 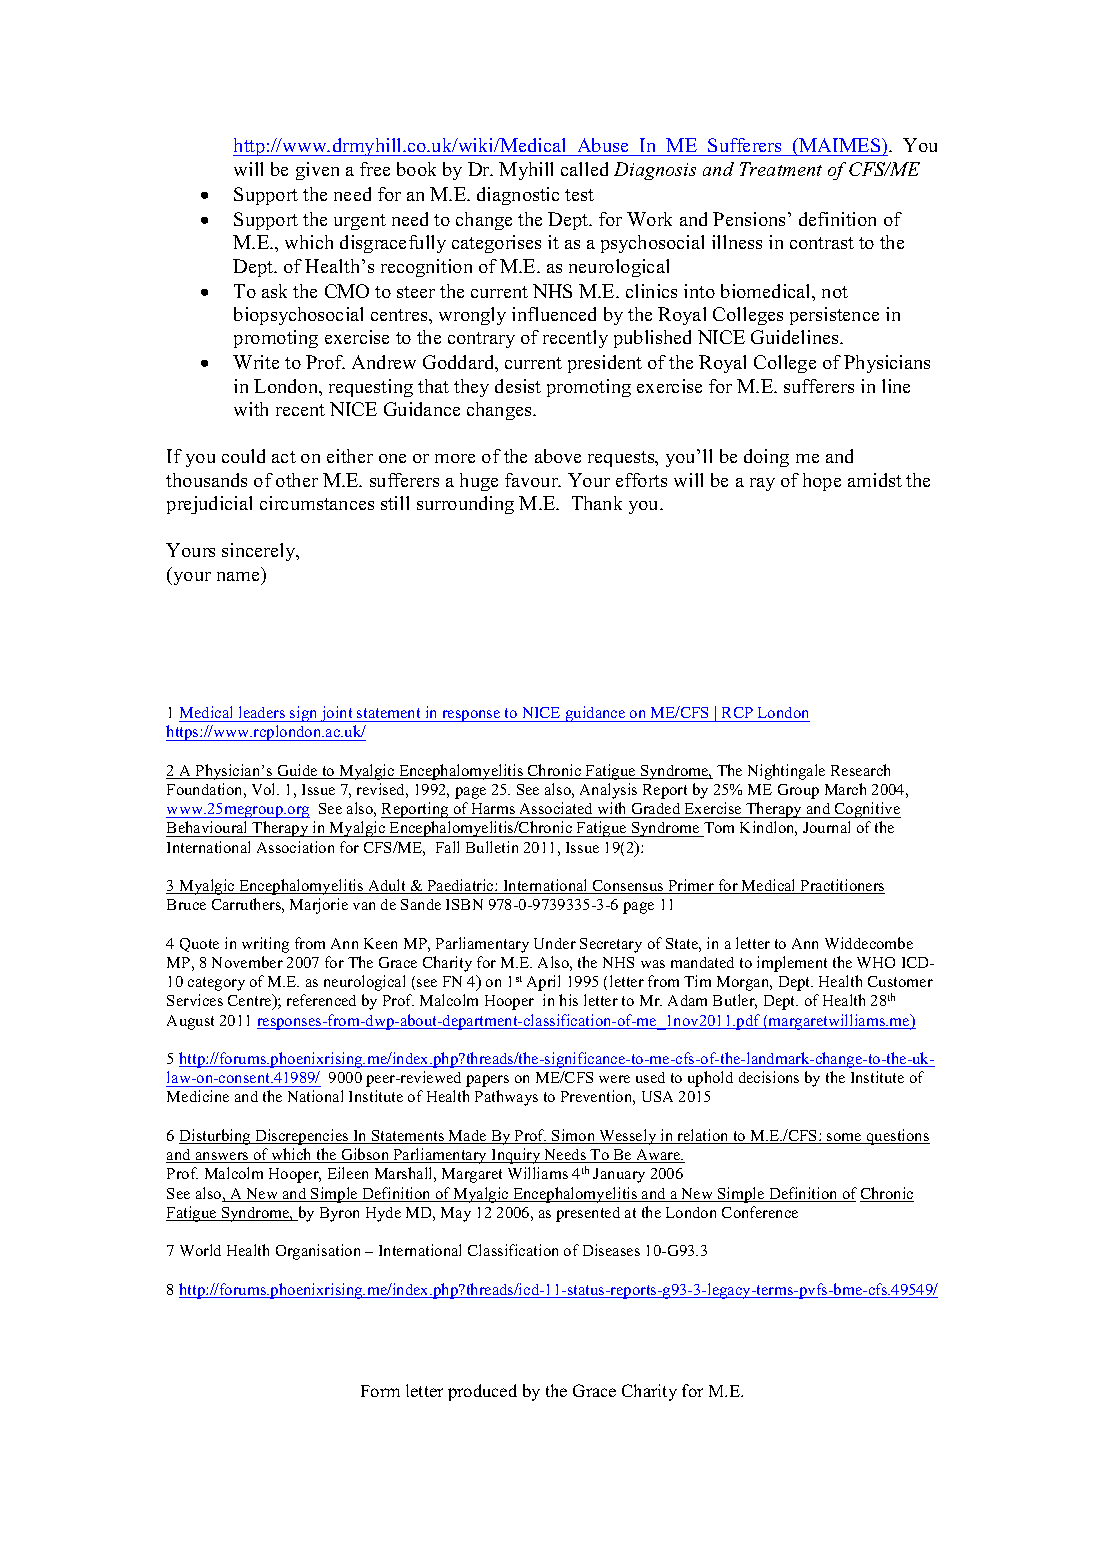 I want to click on Nightingale, so click(x=786, y=772).
